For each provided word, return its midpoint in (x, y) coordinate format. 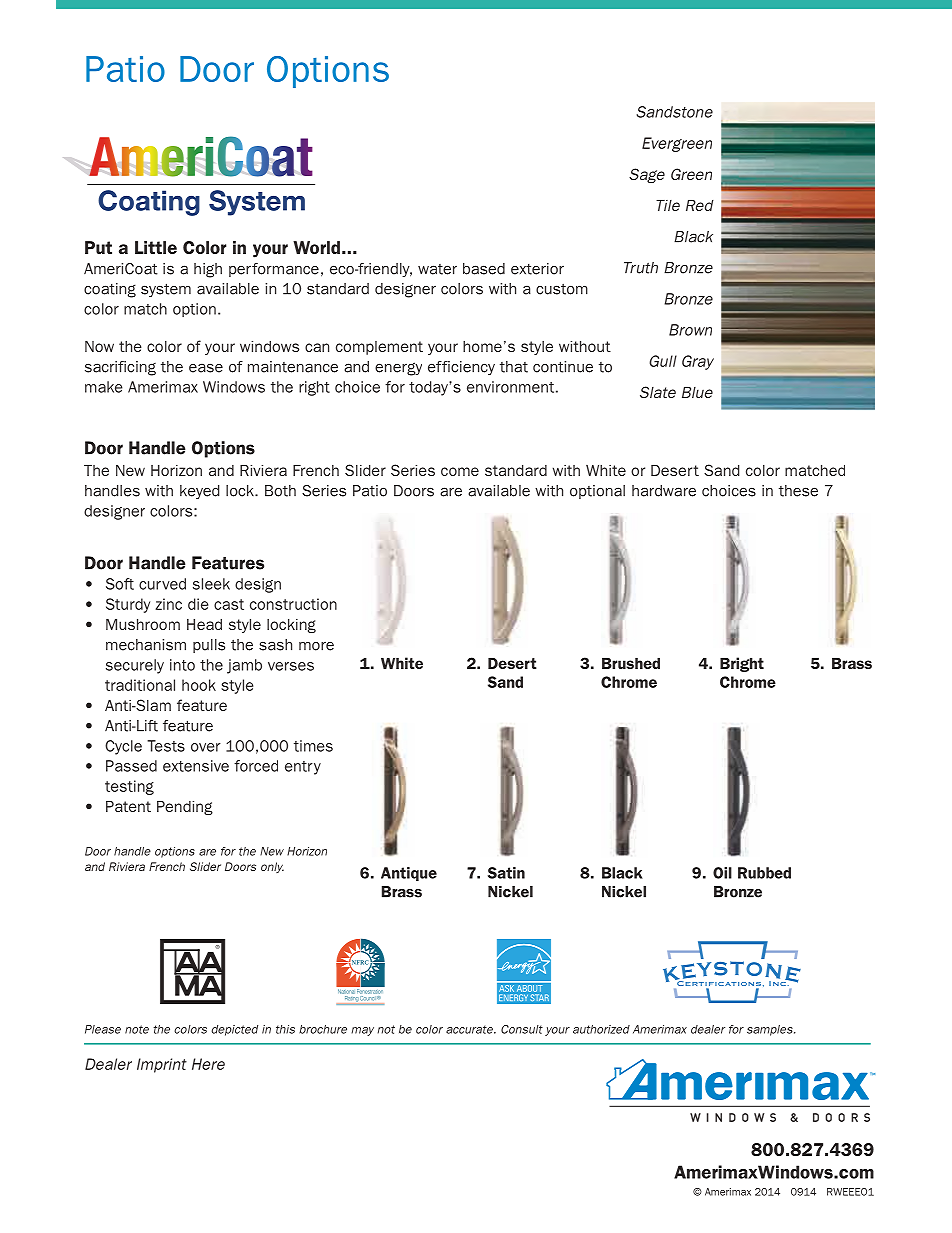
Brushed (631, 663)
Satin (506, 873)
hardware (664, 491)
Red (700, 205)
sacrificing (120, 368)
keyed (199, 492)
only (272, 867)
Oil (722, 873)
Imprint (162, 1065)
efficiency (461, 368)
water (437, 269)
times (313, 746)
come (460, 471)
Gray (698, 362)
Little (156, 247)
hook (199, 685)
